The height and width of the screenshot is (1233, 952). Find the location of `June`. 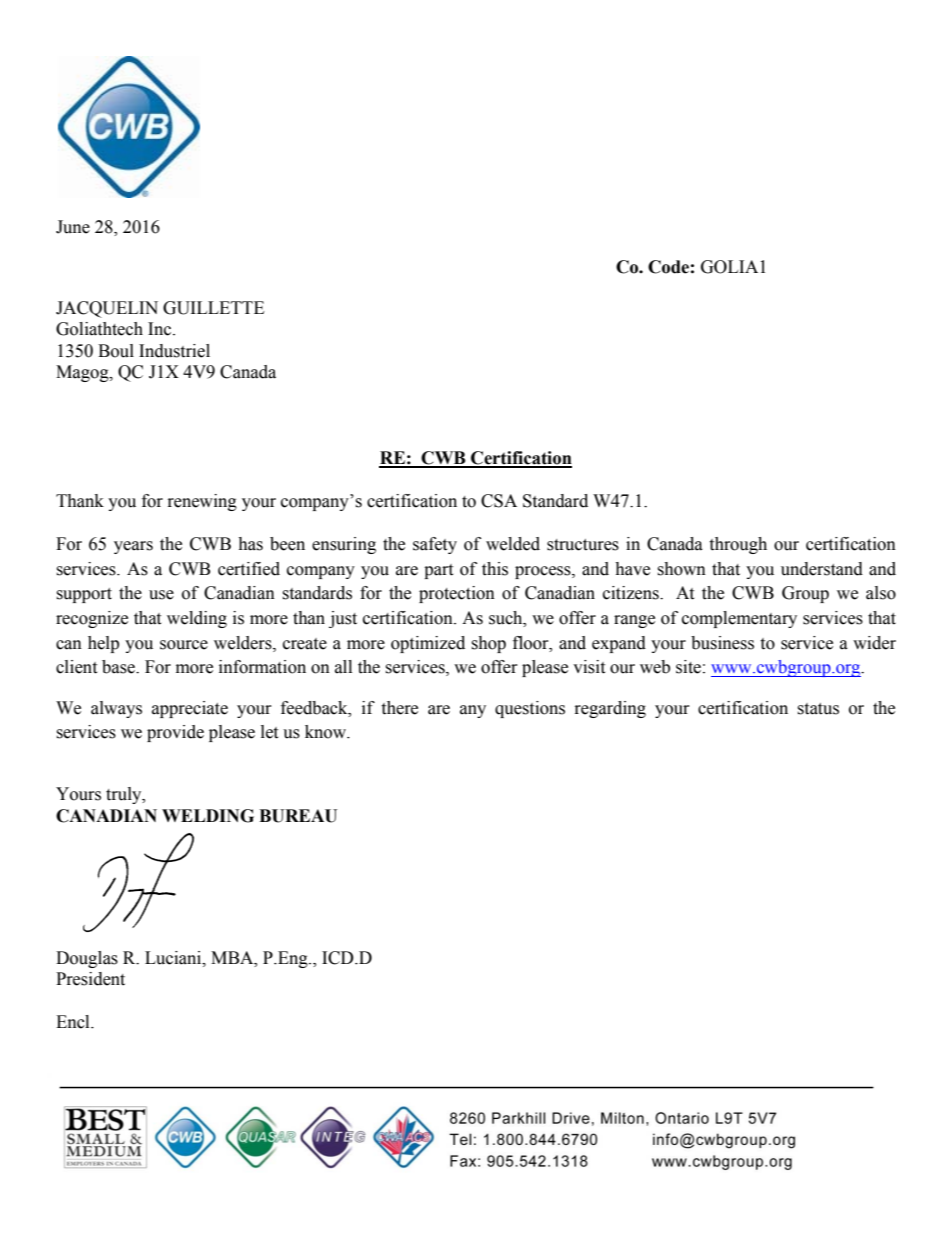

June is located at coordinates (73, 227).
